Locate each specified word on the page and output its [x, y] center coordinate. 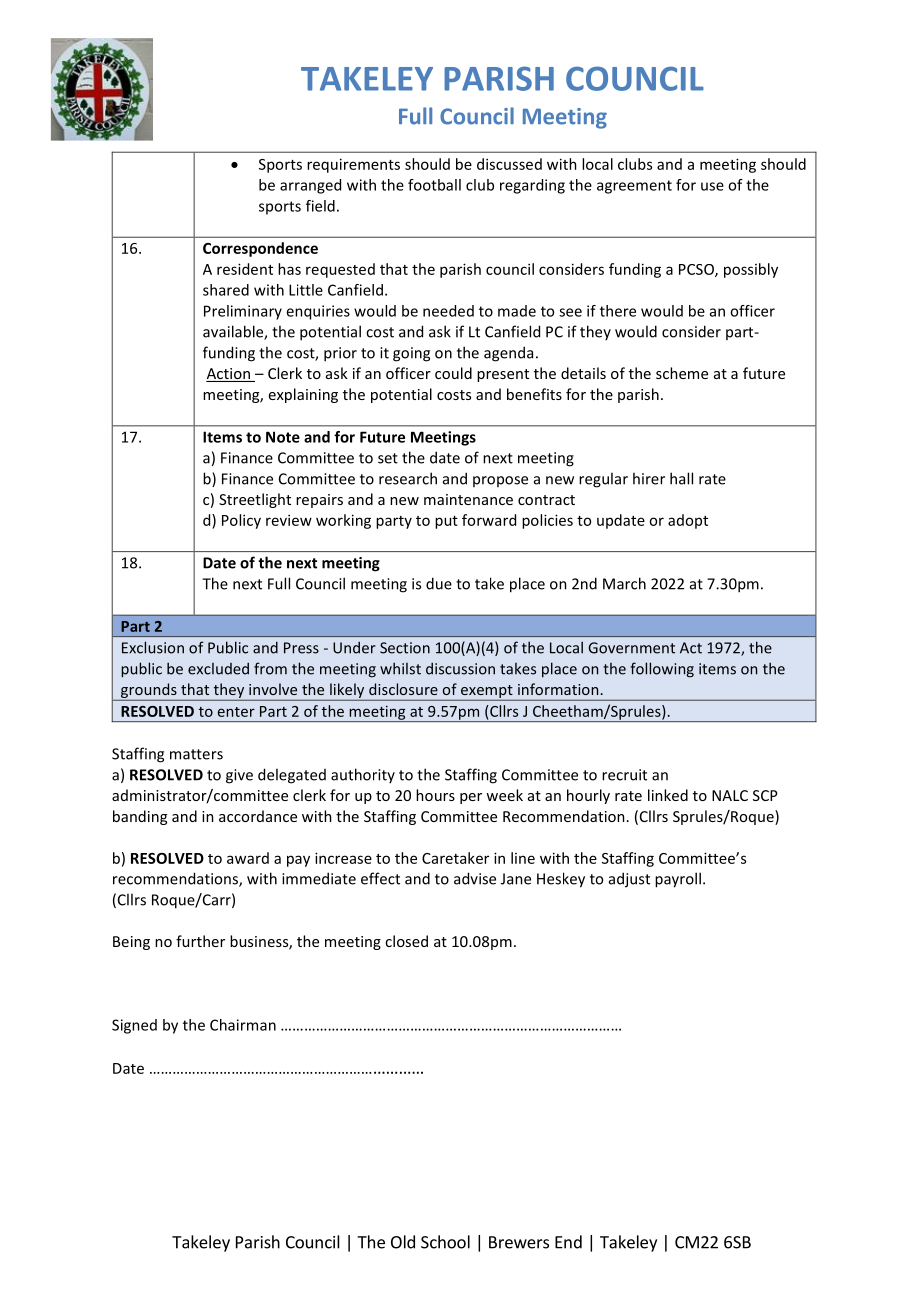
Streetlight [255, 500]
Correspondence [260, 249]
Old [403, 1242]
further [200, 941]
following [662, 670]
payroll [678, 880]
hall [681, 478]
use [712, 186]
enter [236, 712]
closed [406, 941]
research [408, 478]
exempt [486, 693]
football [434, 185]
